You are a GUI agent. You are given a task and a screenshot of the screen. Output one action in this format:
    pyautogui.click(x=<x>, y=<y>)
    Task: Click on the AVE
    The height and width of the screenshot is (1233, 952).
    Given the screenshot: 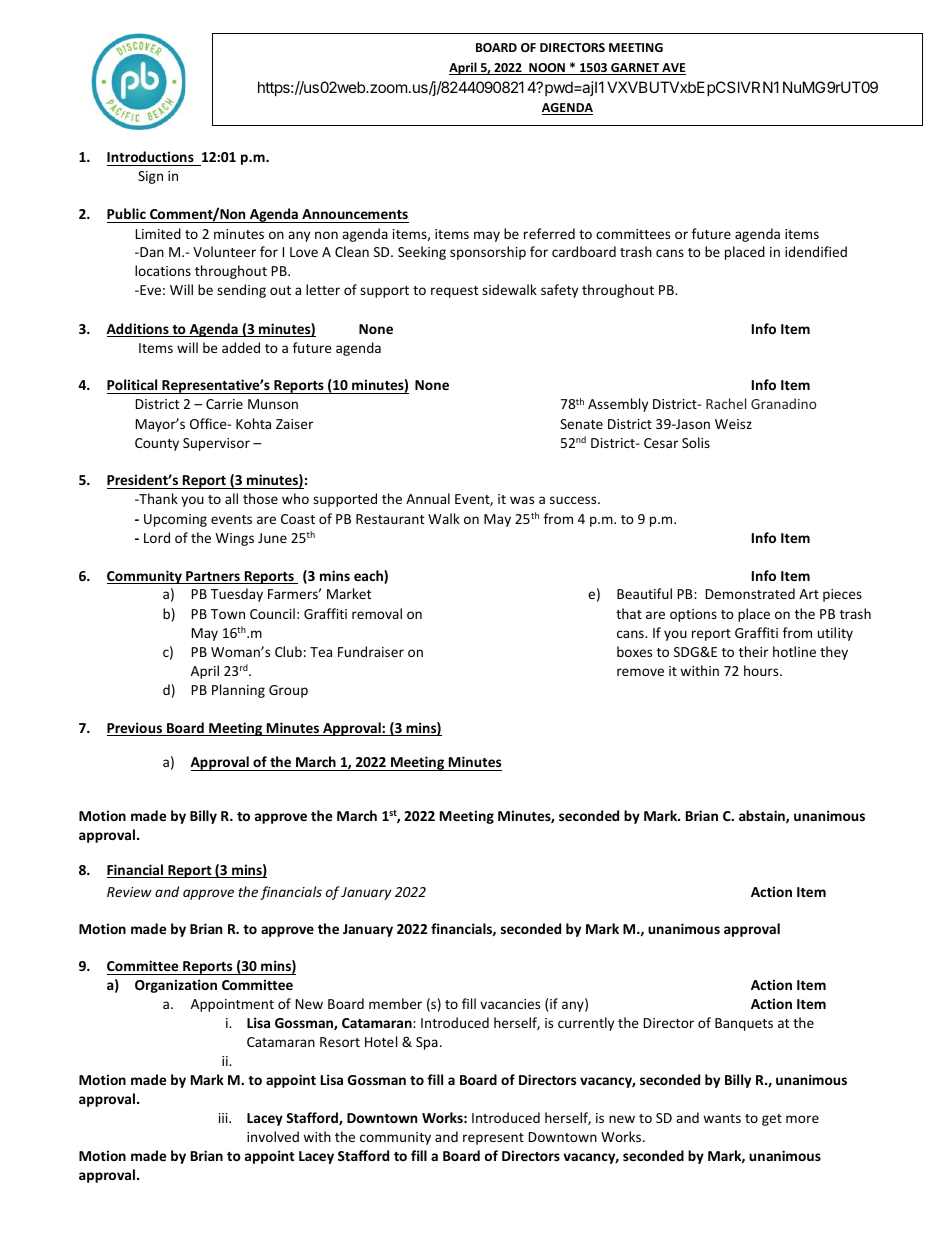 What is the action you would take?
    pyautogui.click(x=673, y=69)
